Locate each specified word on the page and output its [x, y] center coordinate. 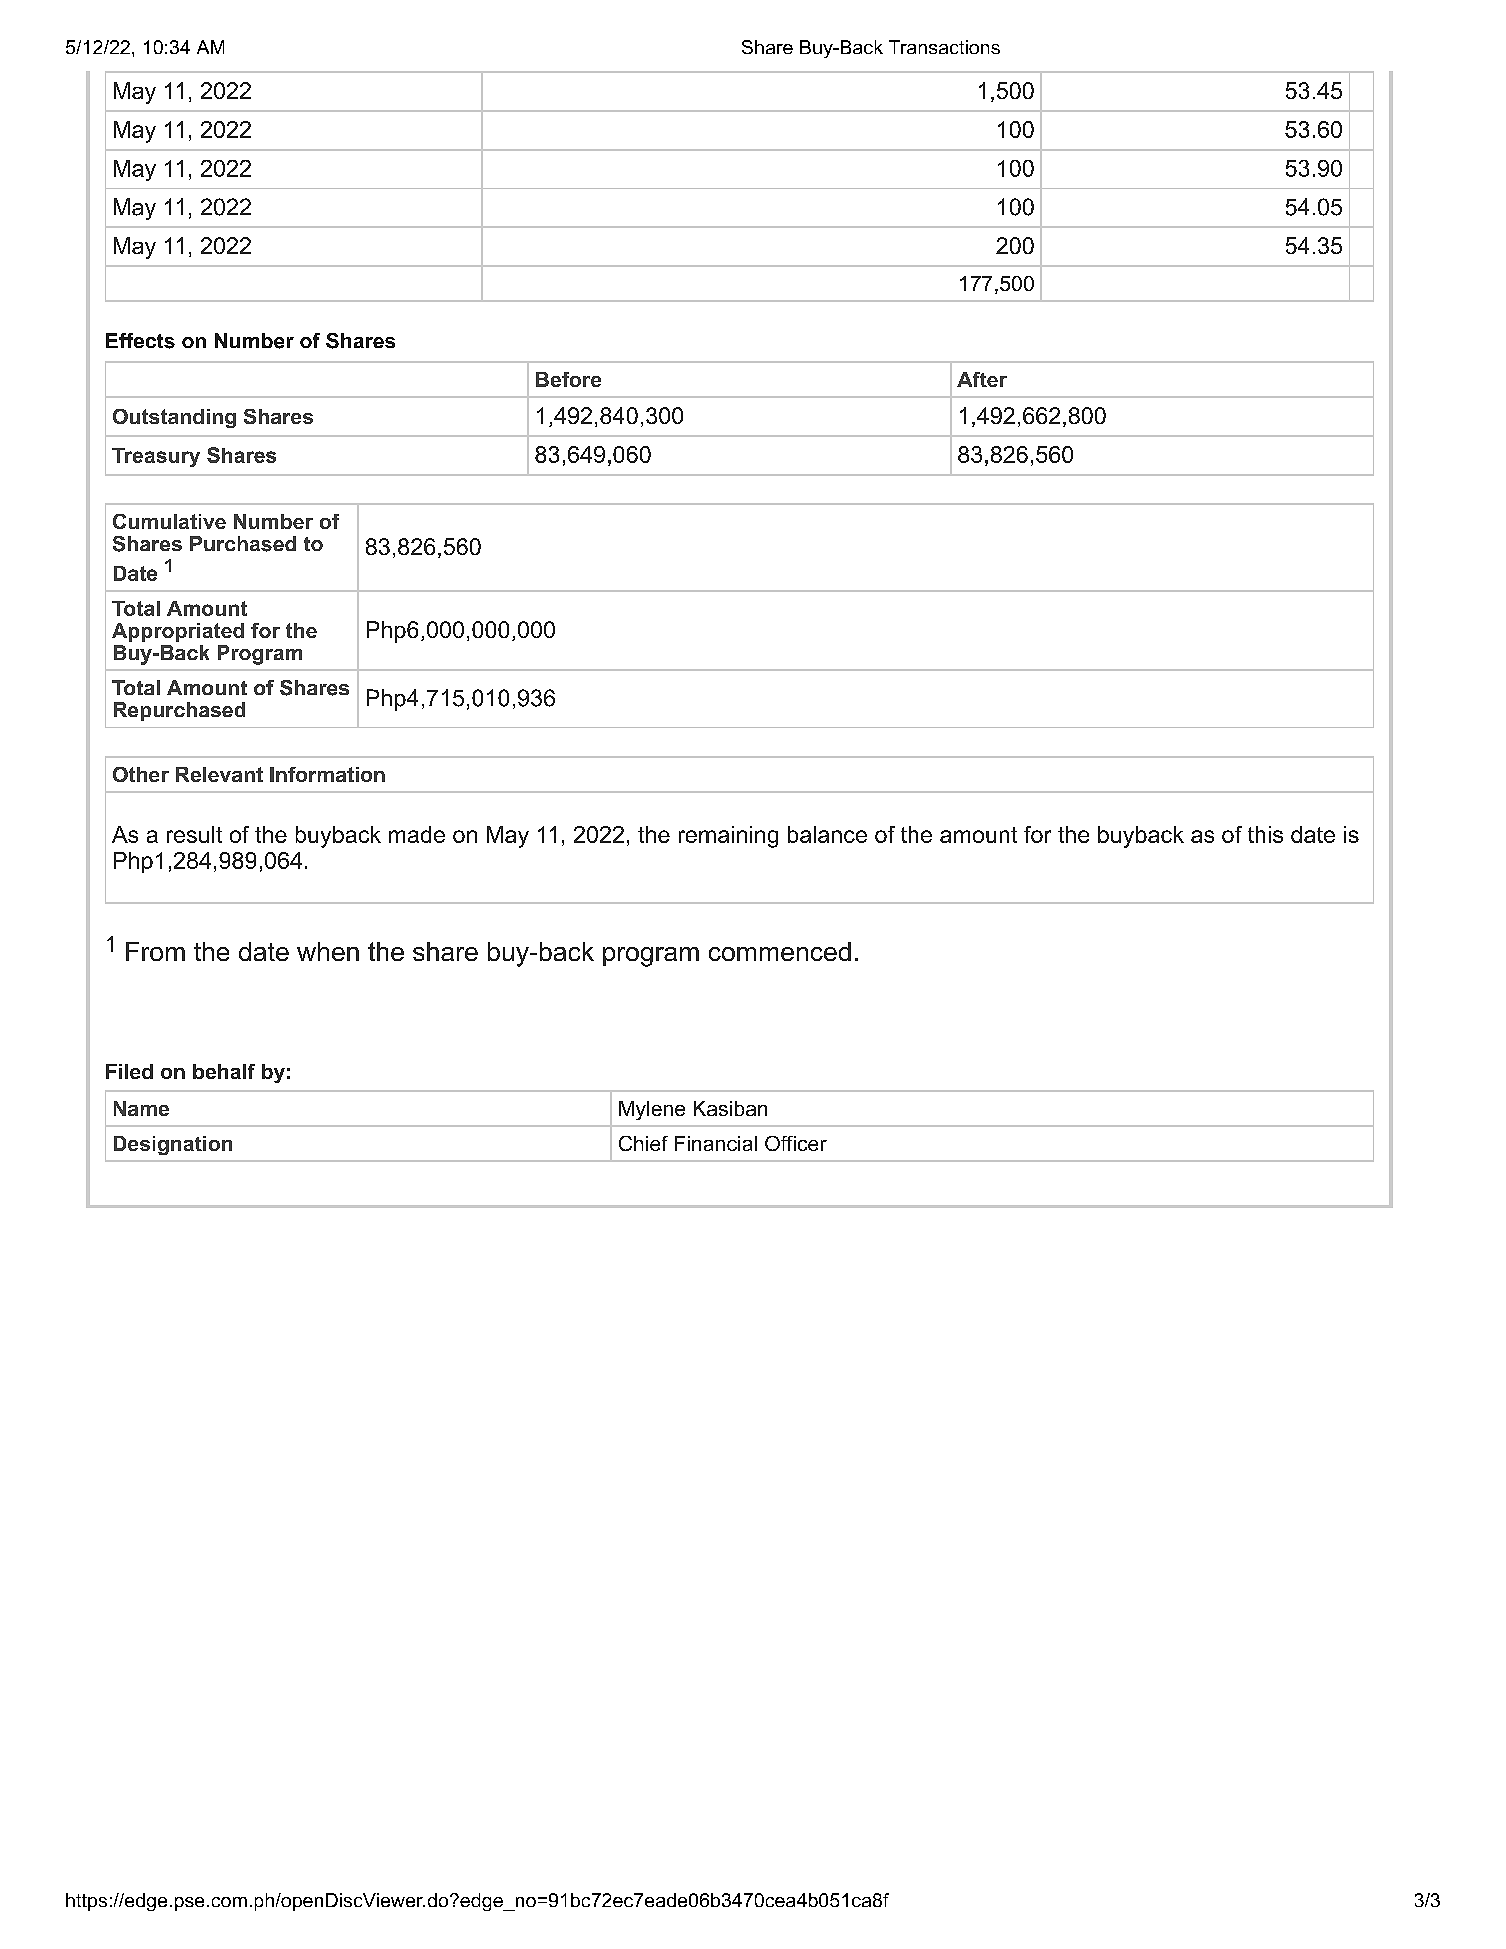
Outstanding [174, 418]
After [982, 379]
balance [827, 834]
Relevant [219, 774]
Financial [716, 1143]
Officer [796, 1143]
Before [568, 379]
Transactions [944, 47]
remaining [728, 837]
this [1265, 834]
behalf [224, 1071]
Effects [140, 341]
